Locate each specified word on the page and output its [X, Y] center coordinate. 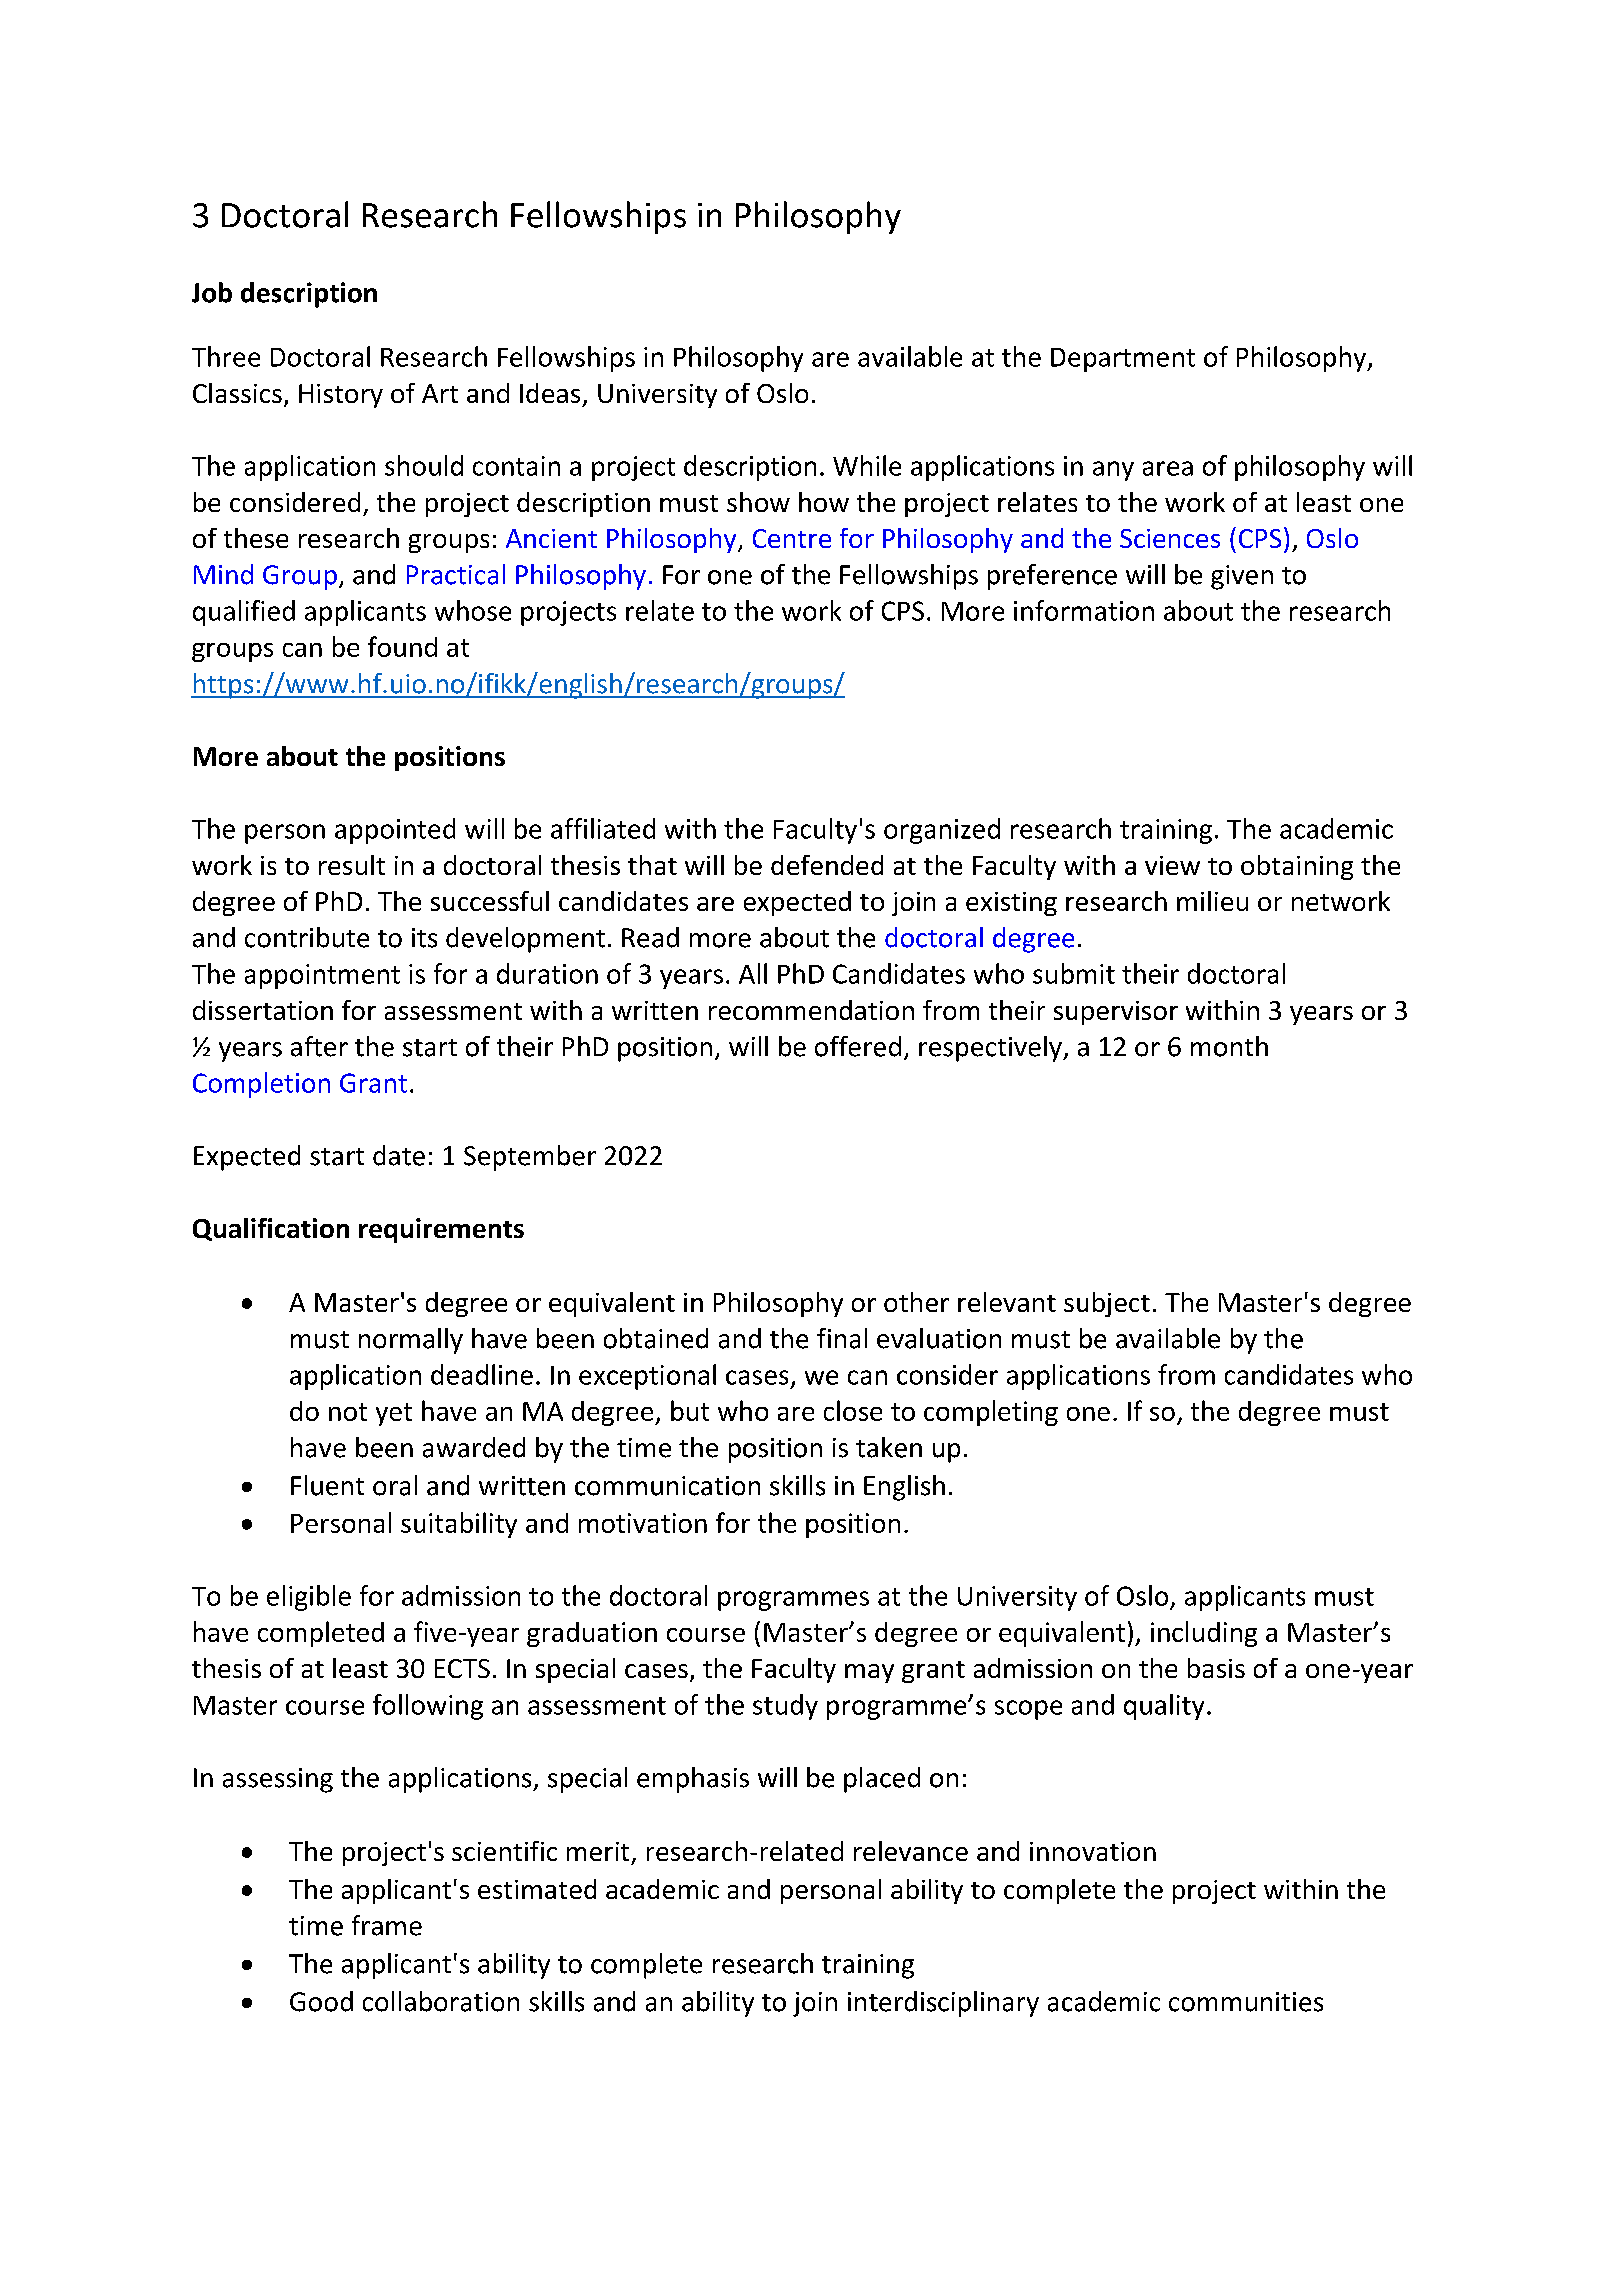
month [1229, 1046]
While [867, 465]
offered [858, 1046]
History [341, 396]
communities [1246, 2002]
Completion [261, 1085]
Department [1123, 360]
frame [387, 1925]
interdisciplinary [943, 2004]
